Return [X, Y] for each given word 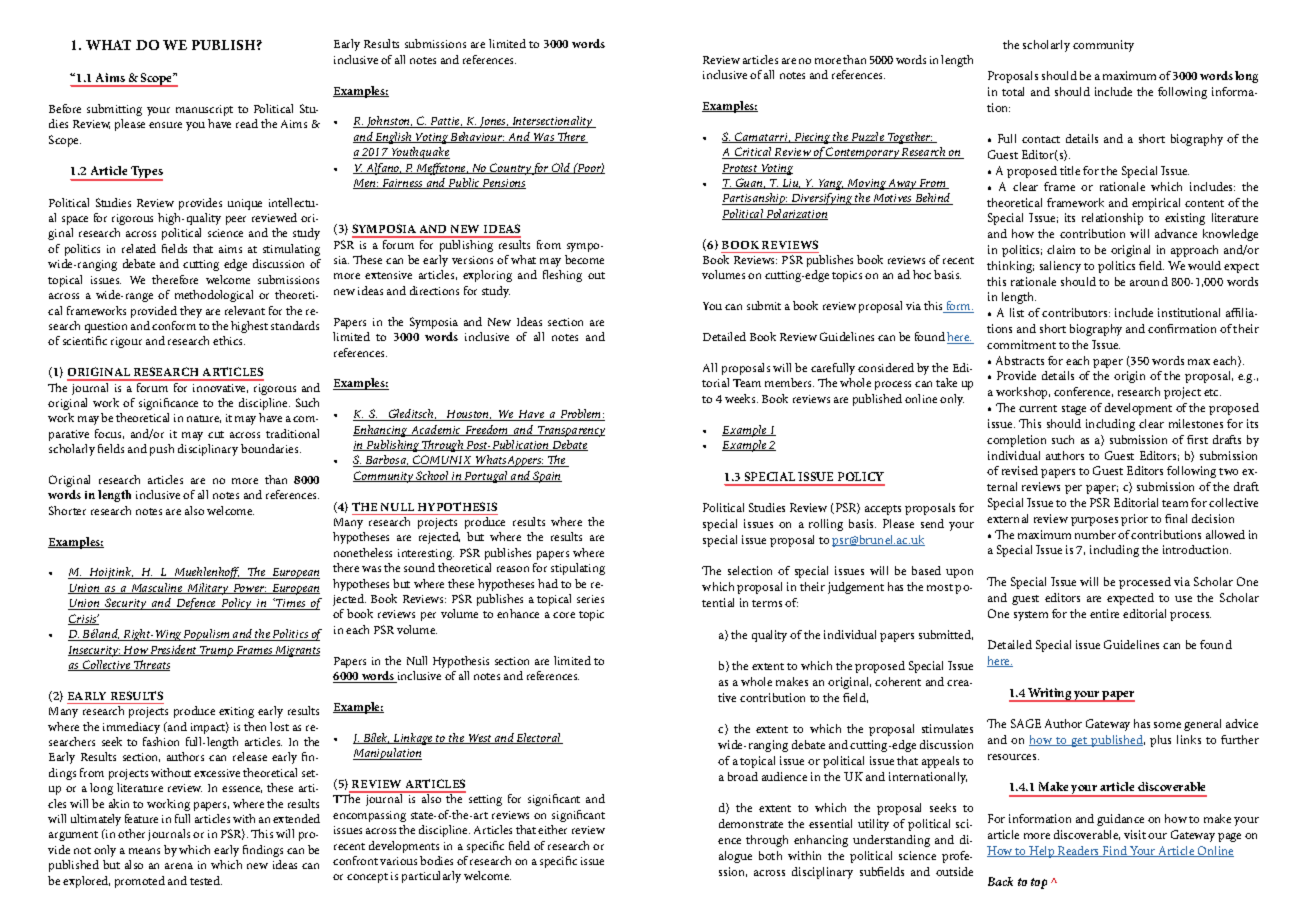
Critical [753, 153]
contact [1041, 139]
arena [179, 866]
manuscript [204, 110]
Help [1042, 852]
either [552, 829]
